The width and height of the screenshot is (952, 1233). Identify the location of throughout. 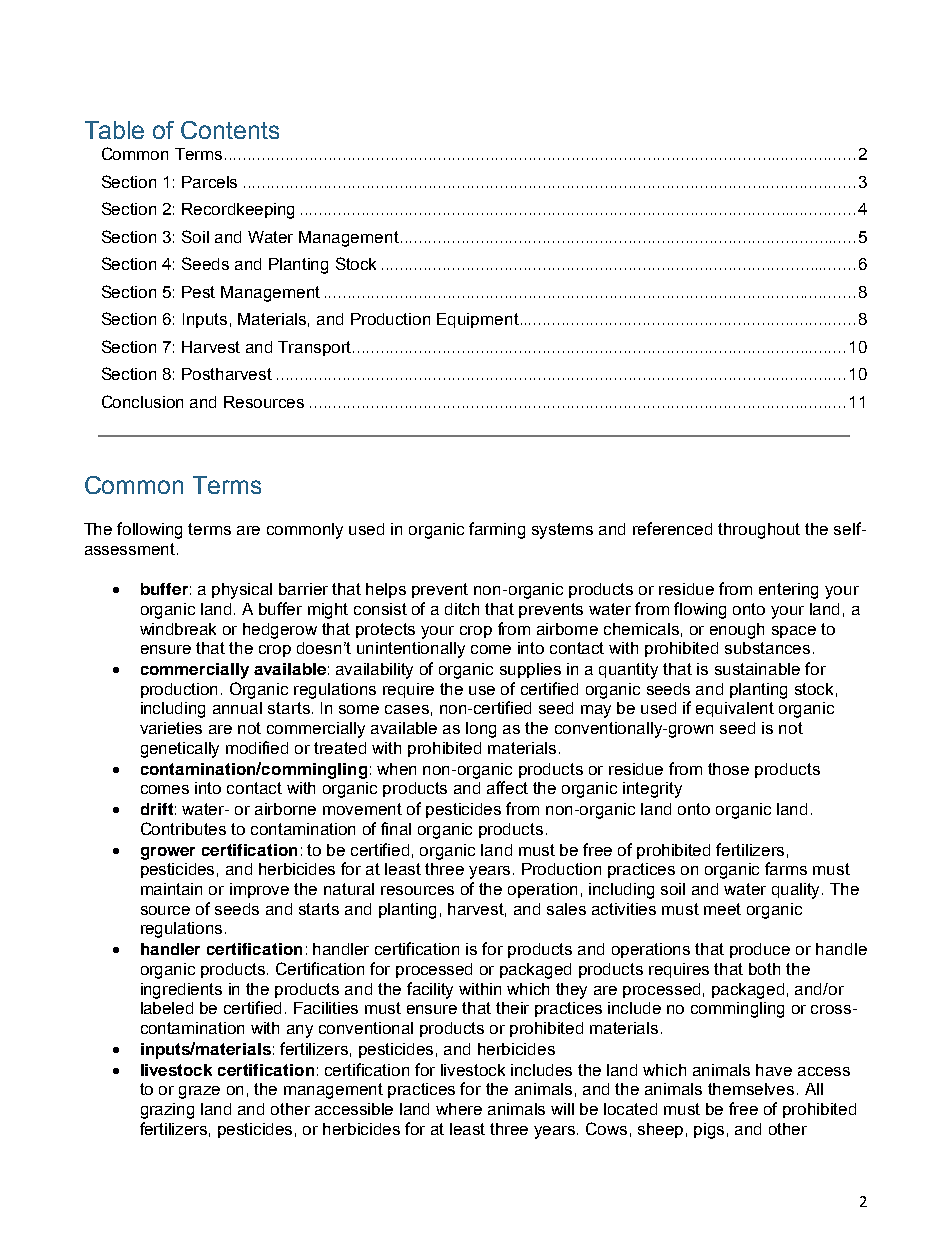
(759, 531).
